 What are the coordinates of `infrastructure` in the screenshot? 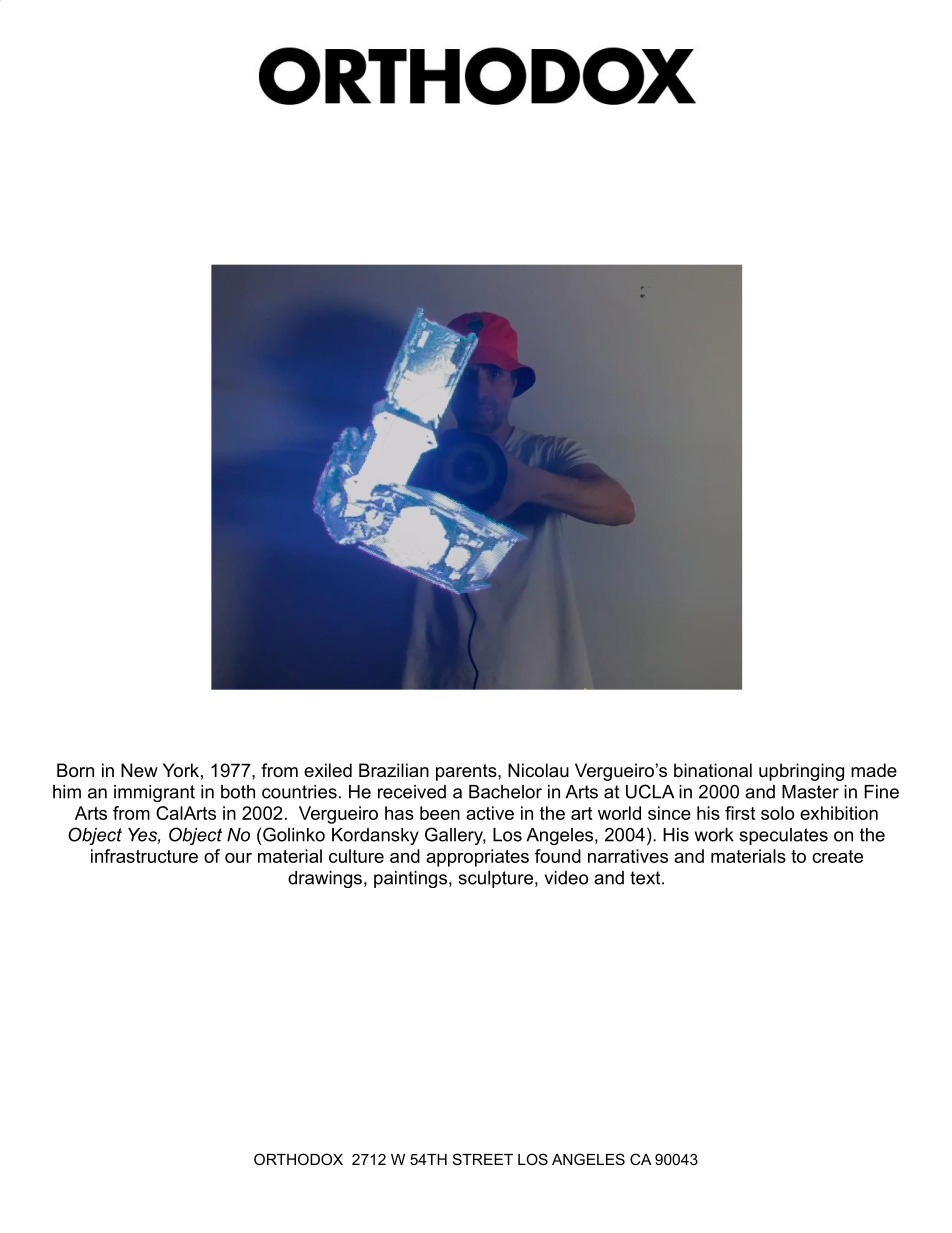 It's located at (144, 856).
